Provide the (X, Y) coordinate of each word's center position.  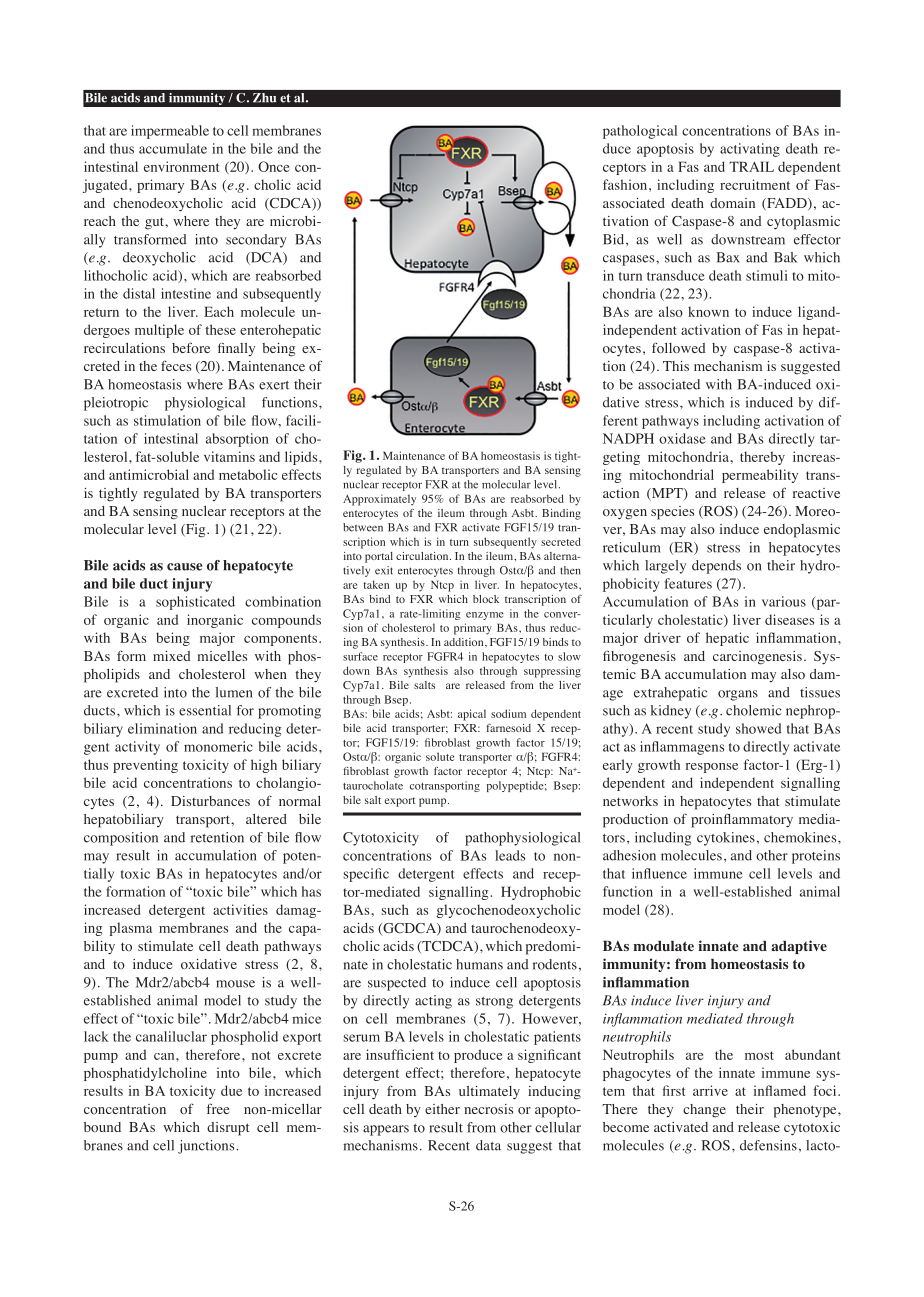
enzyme (484, 616)
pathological (640, 132)
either (442, 1109)
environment (181, 166)
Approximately (379, 500)
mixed (172, 656)
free (217, 1108)
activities (240, 909)
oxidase (682, 438)
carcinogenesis (757, 658)
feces (176, 365)
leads (510, 855)
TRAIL (751, 166)
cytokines (726, 839)
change (704, 1111)
